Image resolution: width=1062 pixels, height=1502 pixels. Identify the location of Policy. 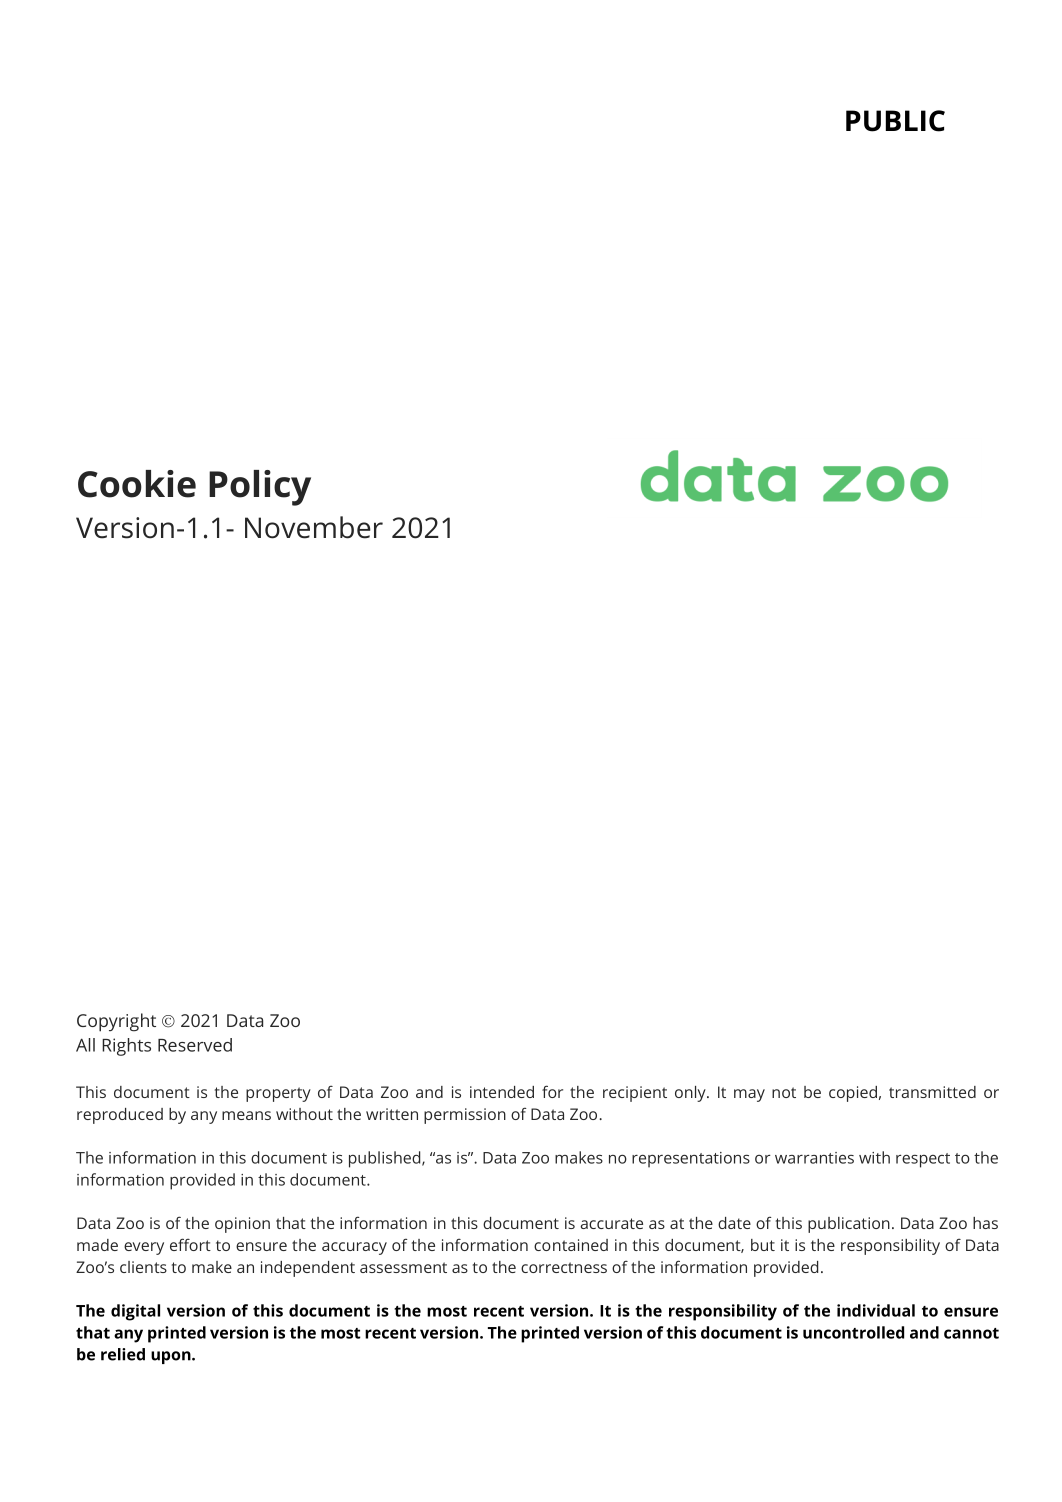
(260, 488).
